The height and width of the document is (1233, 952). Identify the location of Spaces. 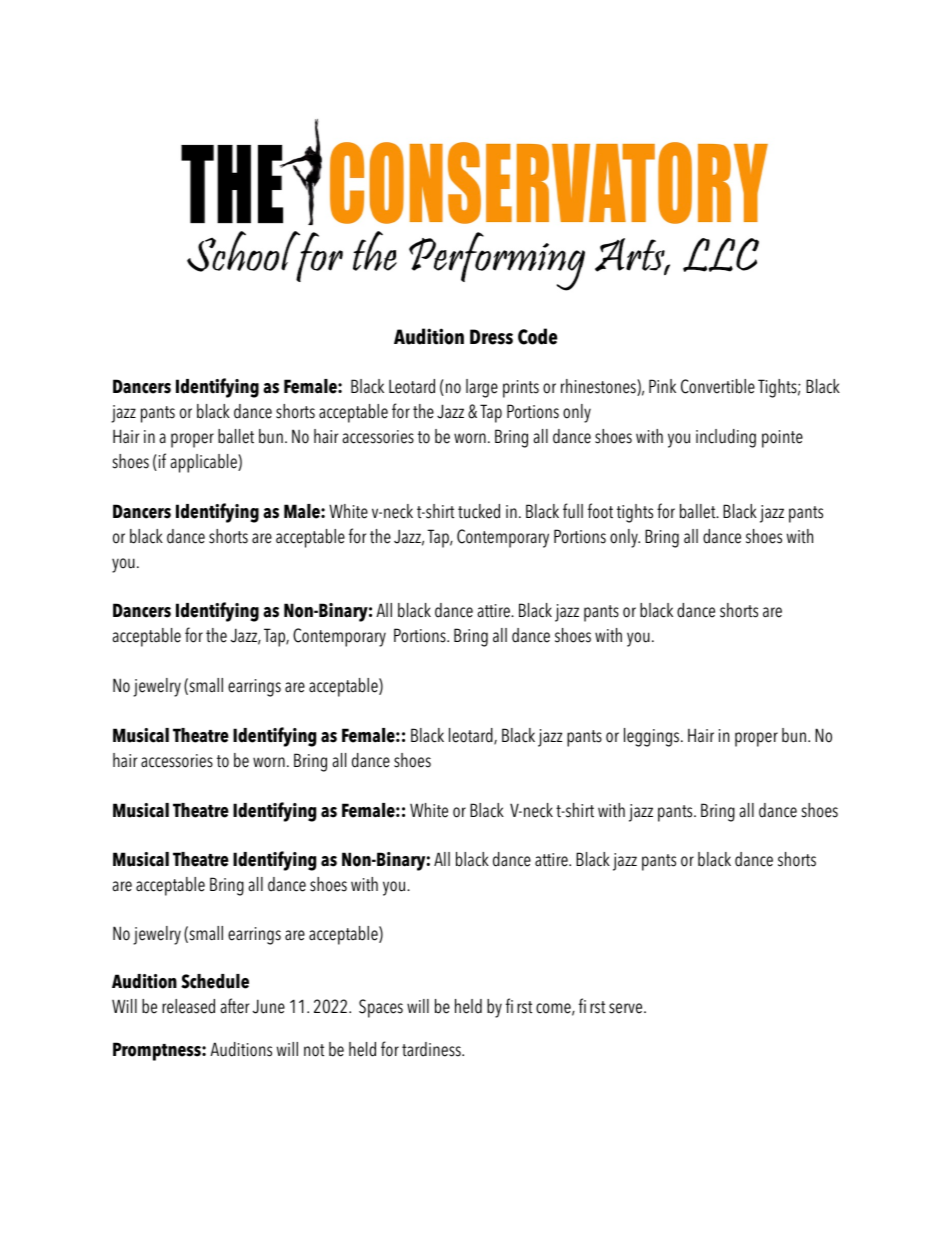
(381, 1008).
